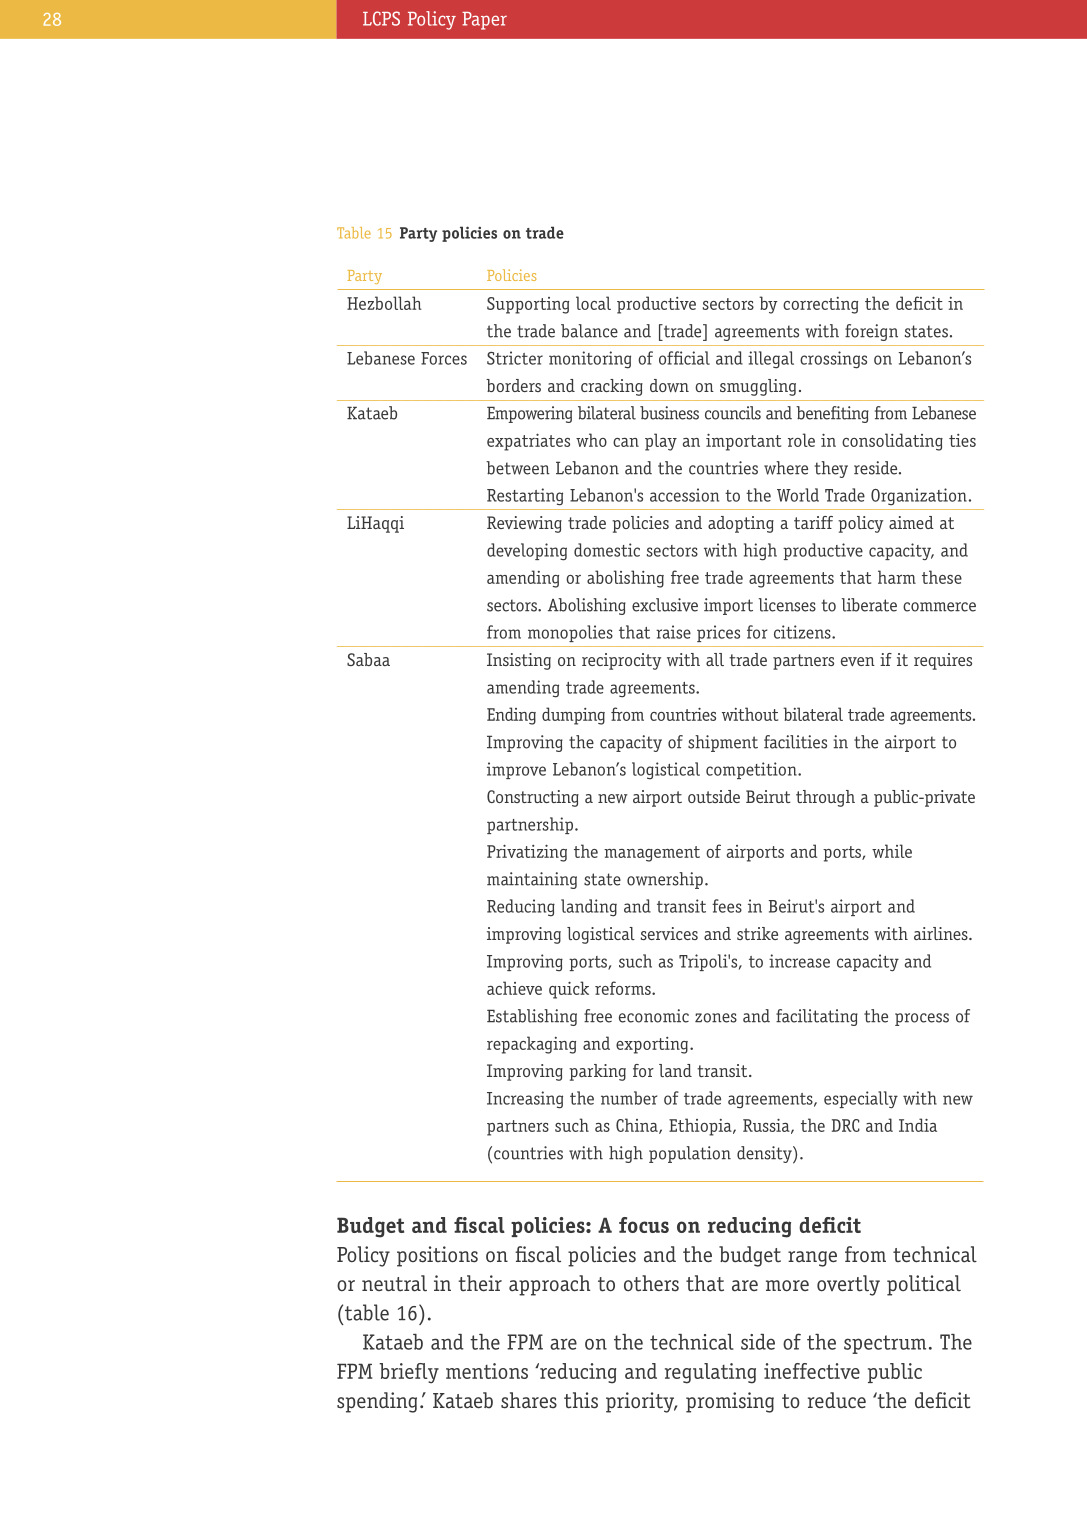 Image resolution: width=1087 pixels, height=1538 pixels. Describe the element at coordinates (892, 851) in the image. I see `while` at that location.
